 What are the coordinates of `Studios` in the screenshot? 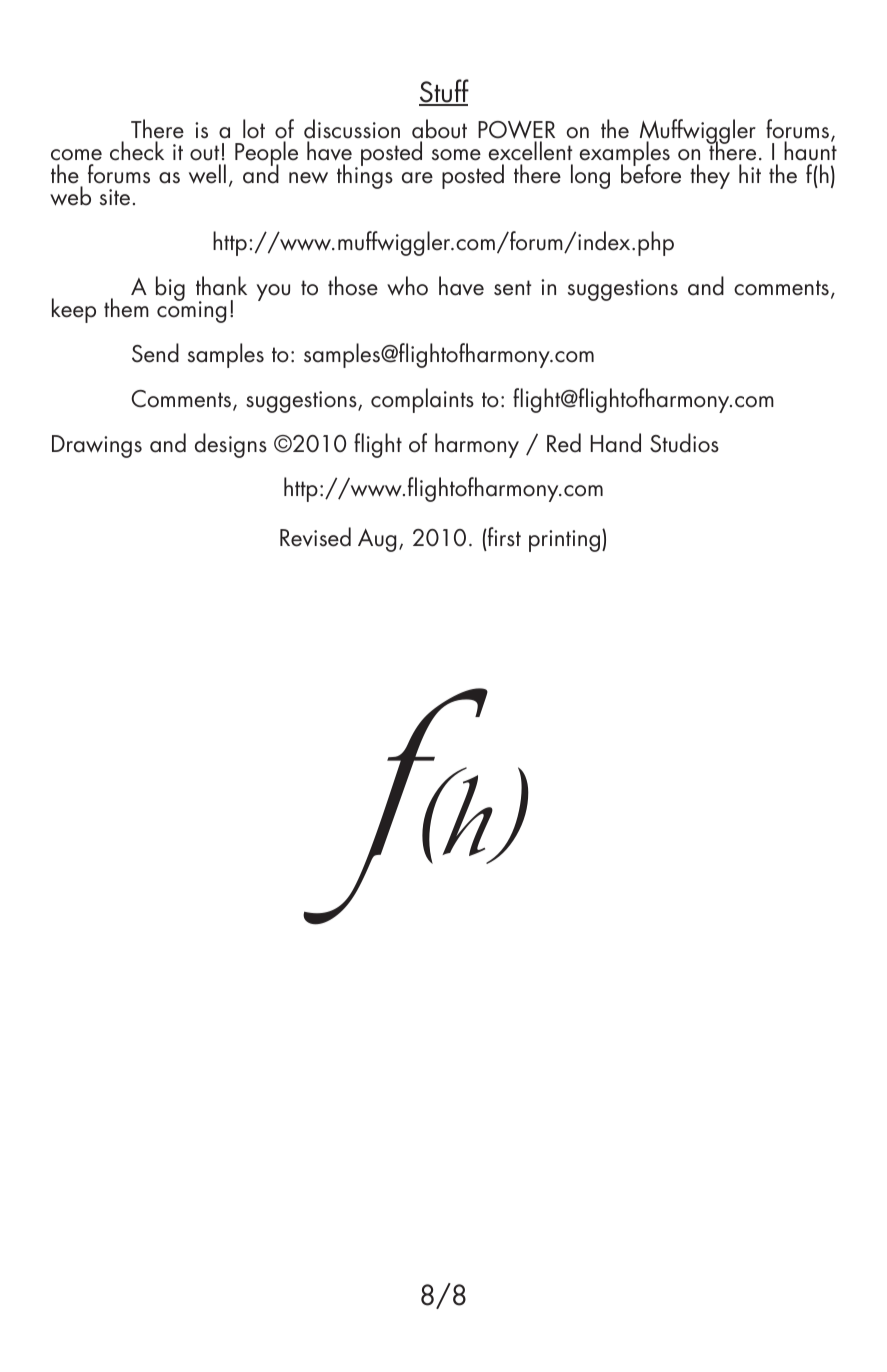 It's located at (684, 443).
